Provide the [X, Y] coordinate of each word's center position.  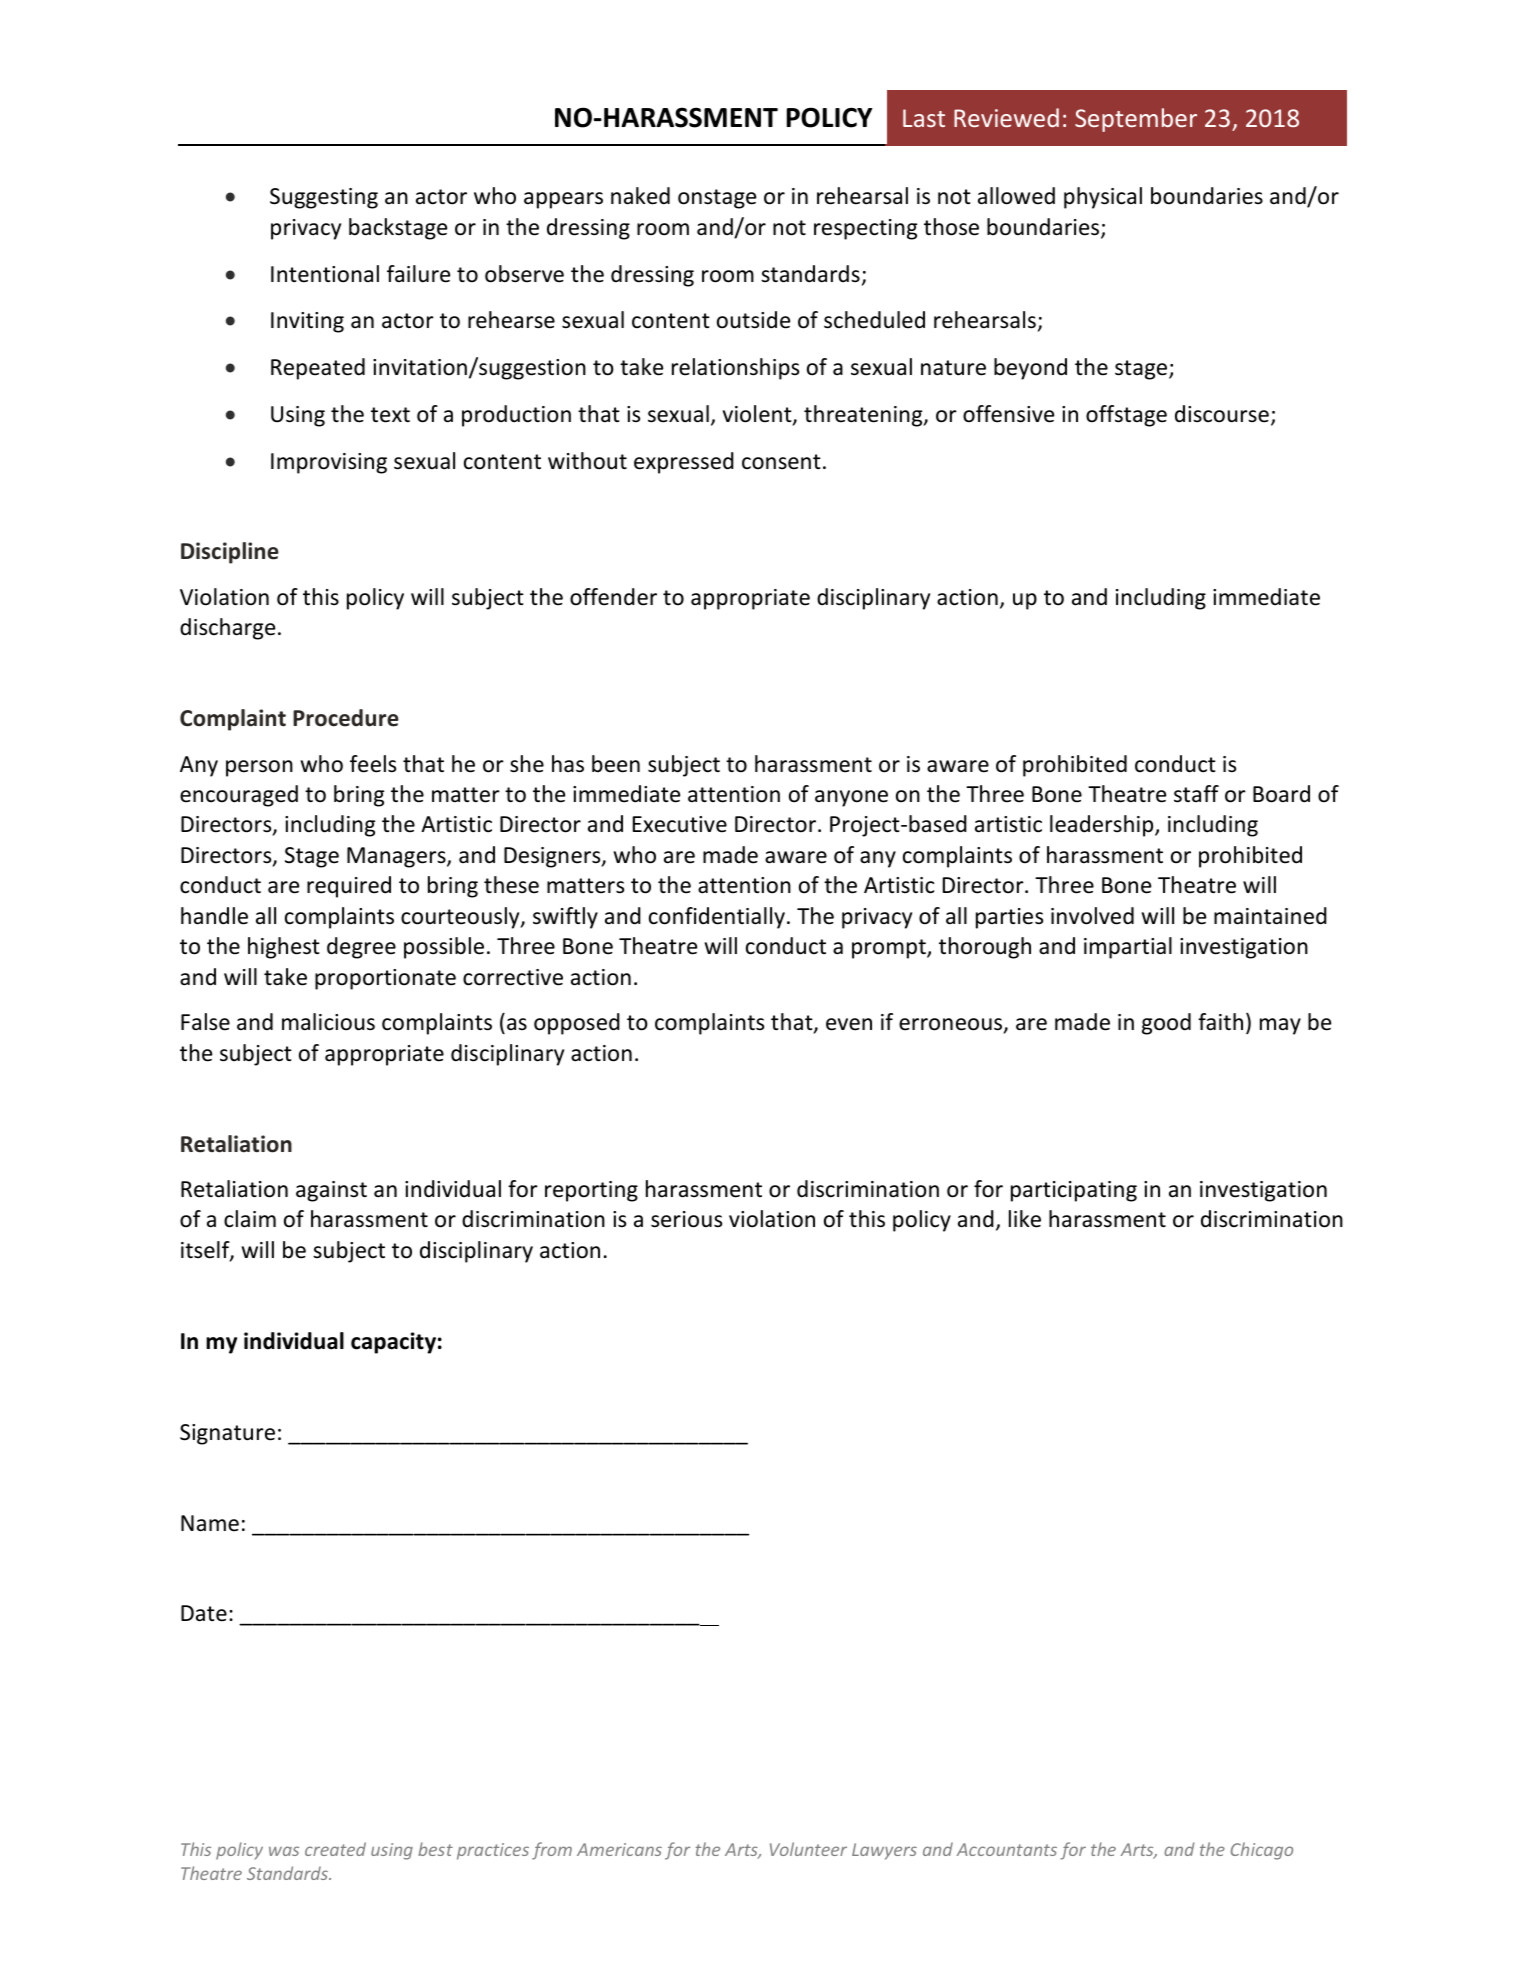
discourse [1222, 414]
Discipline [230, 553]
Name [210, 1523]
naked [640, 196]
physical [1103, 198]
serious [686, 1219]
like [1025, 1219]
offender [613, 597]
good [1166, 1024]
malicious [328, 1022]
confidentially [717, 918]
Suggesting [324, 198]
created [335, 1849]
